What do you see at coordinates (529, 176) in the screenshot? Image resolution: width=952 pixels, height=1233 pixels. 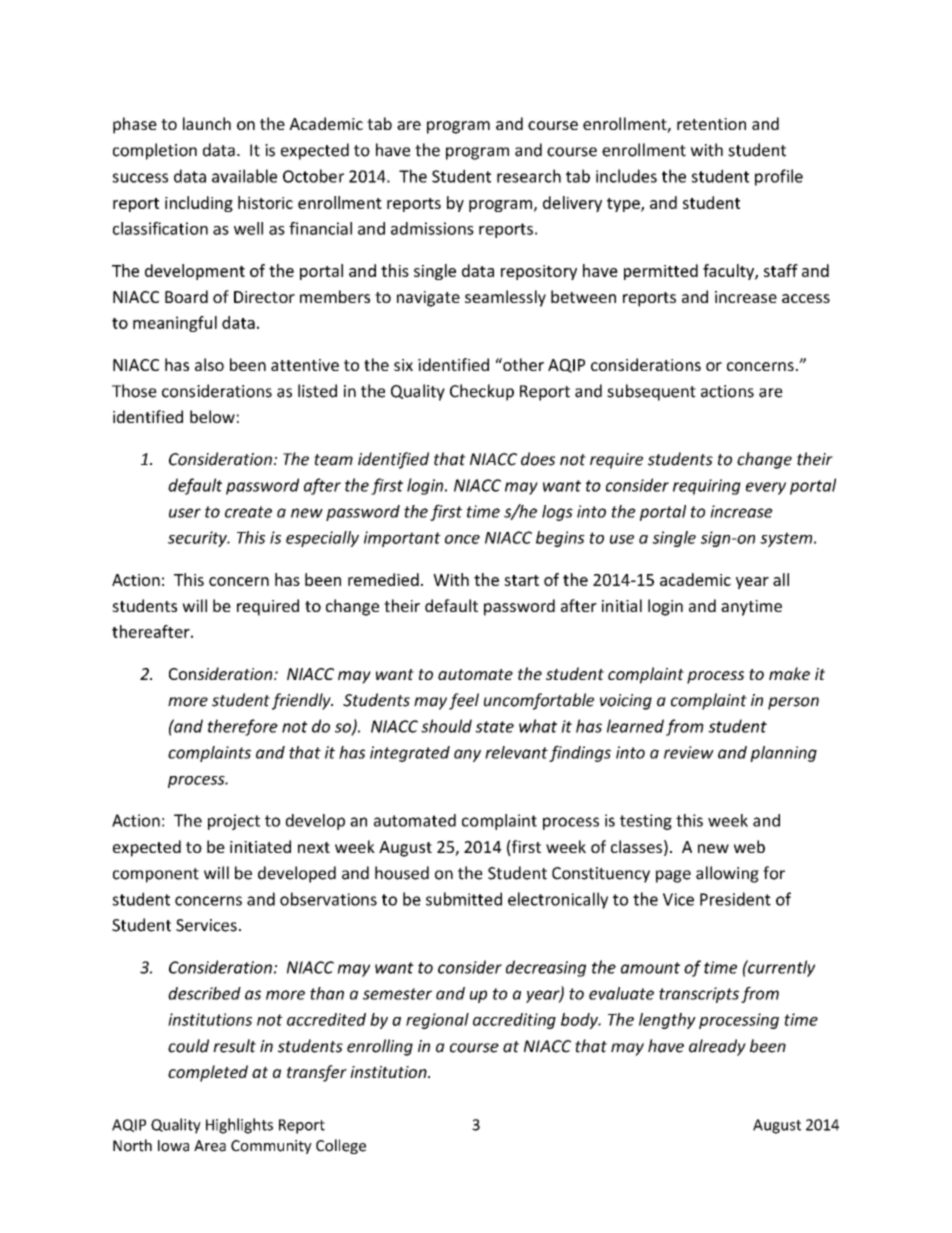 I see `research` at bounding box center [529, 176].
